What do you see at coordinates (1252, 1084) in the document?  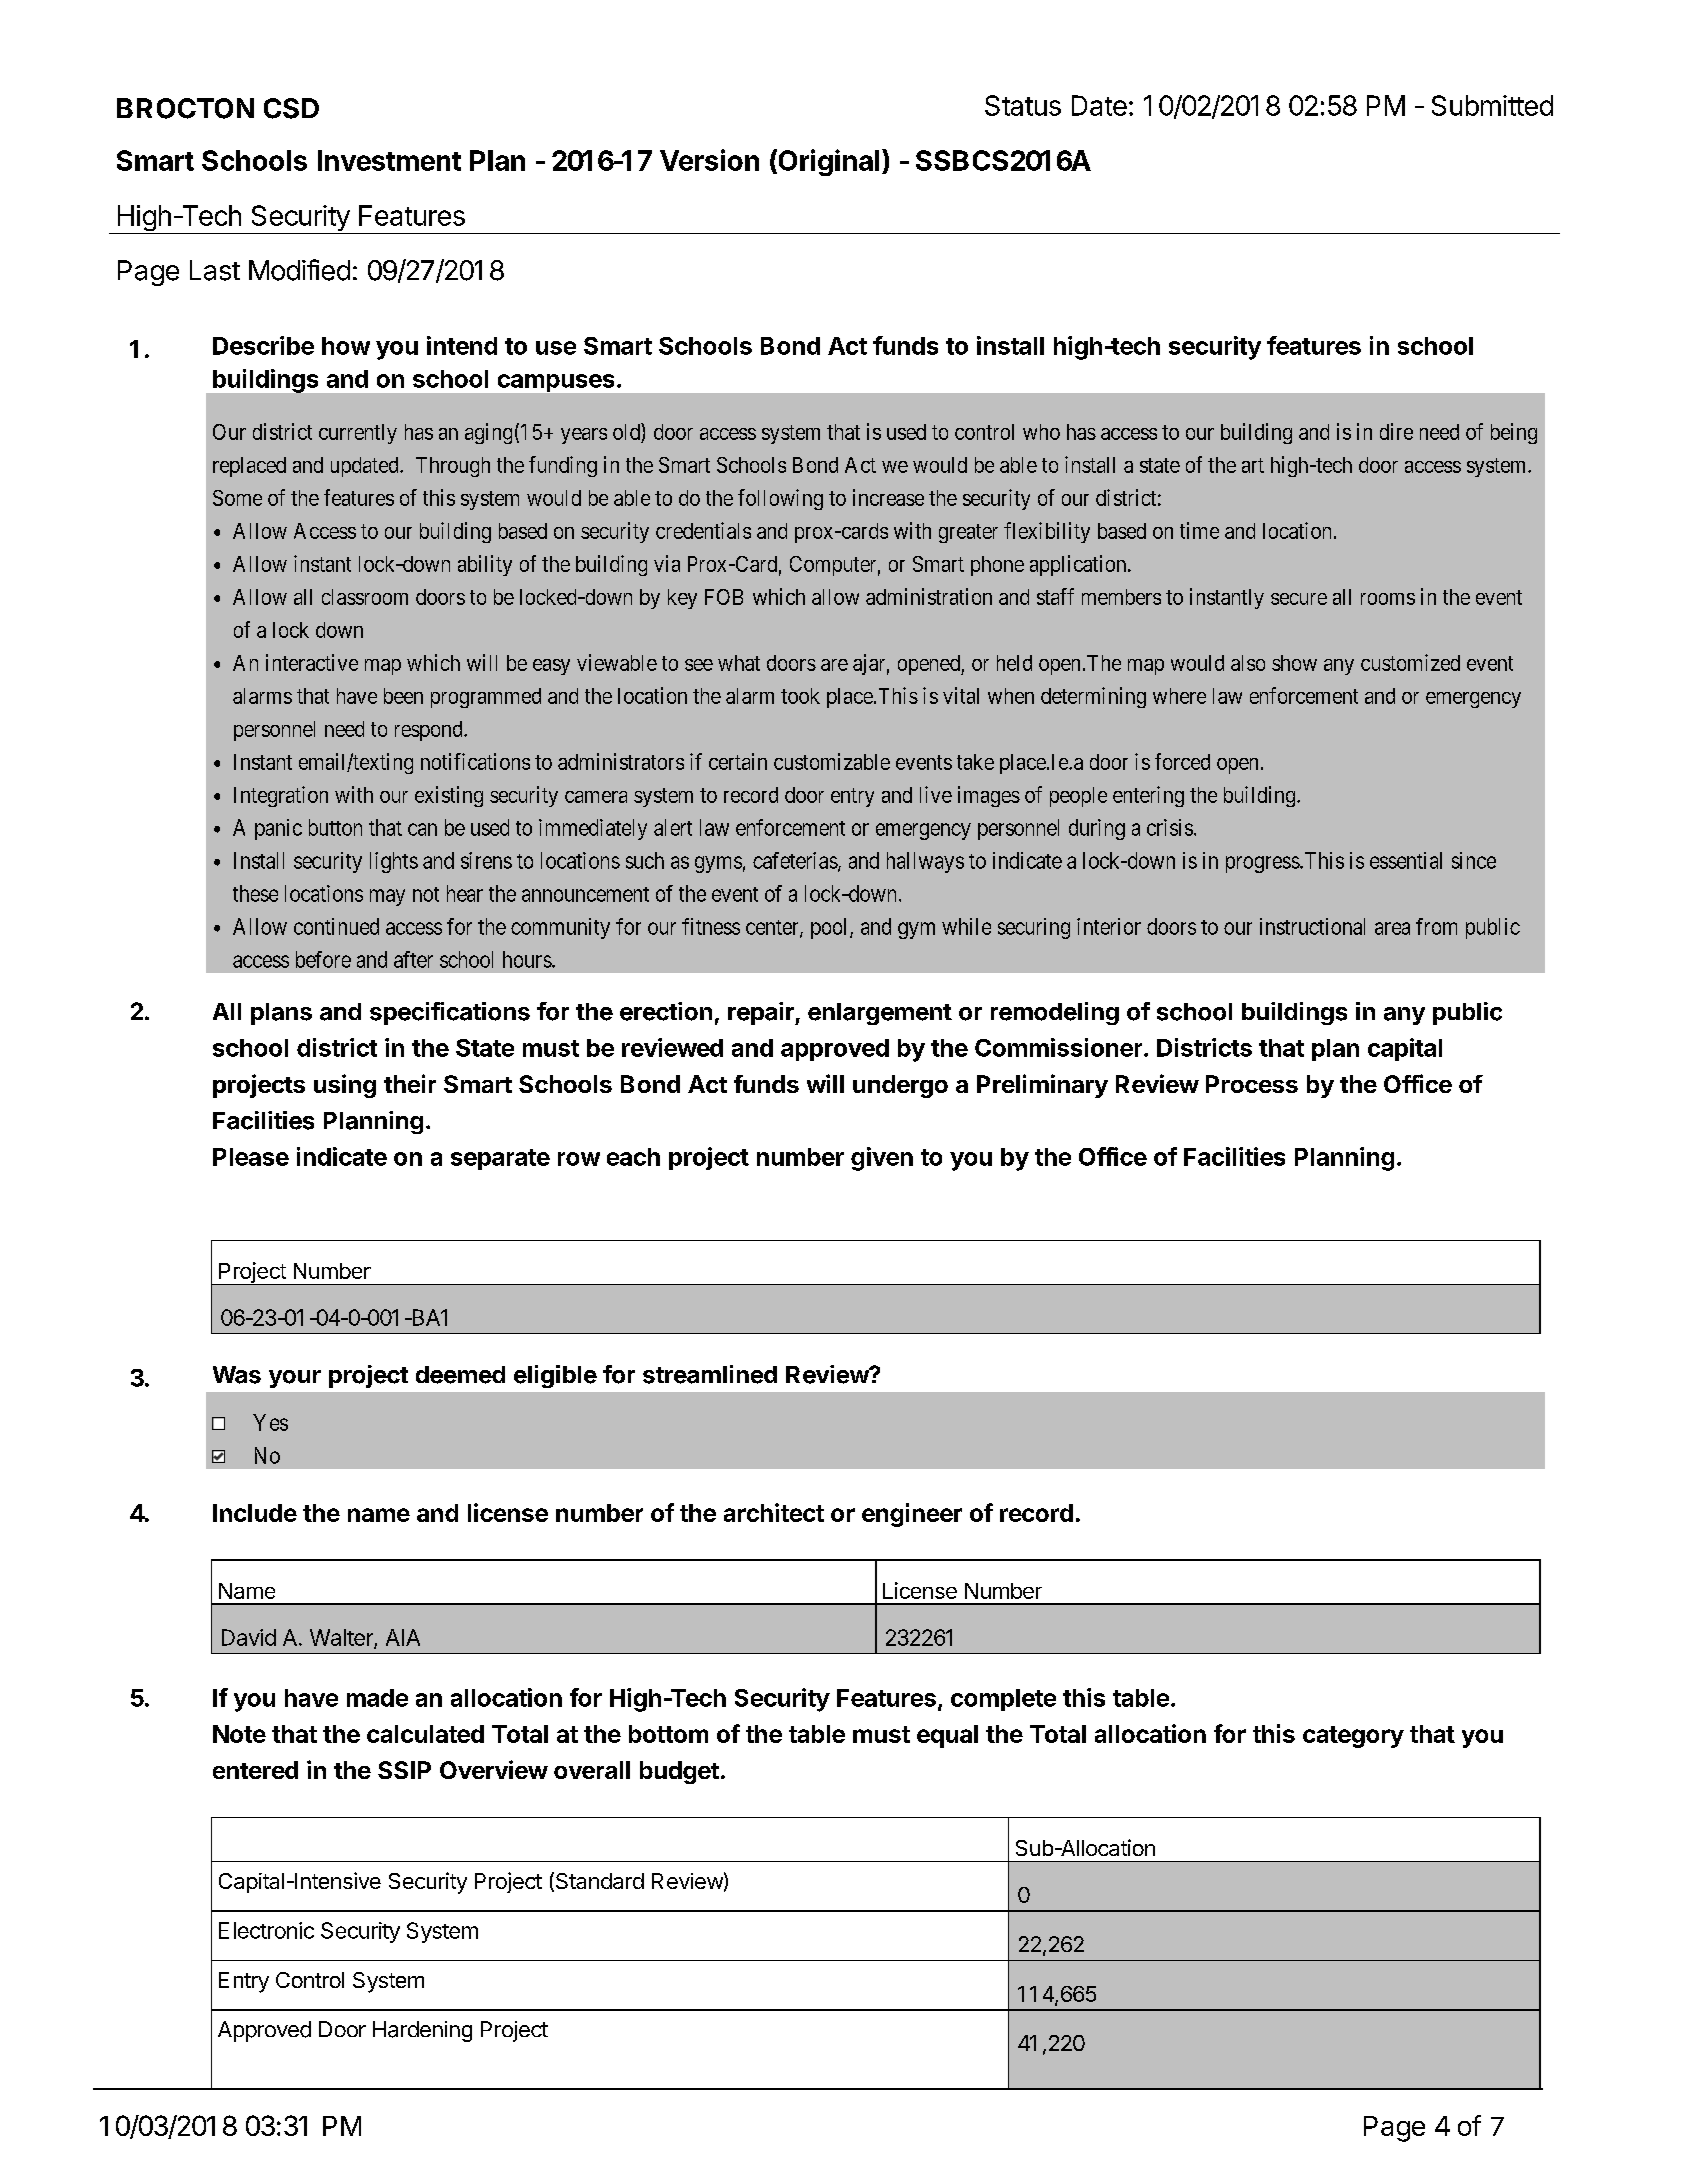 I see `Process` at bounding box center [1252, 1084].
